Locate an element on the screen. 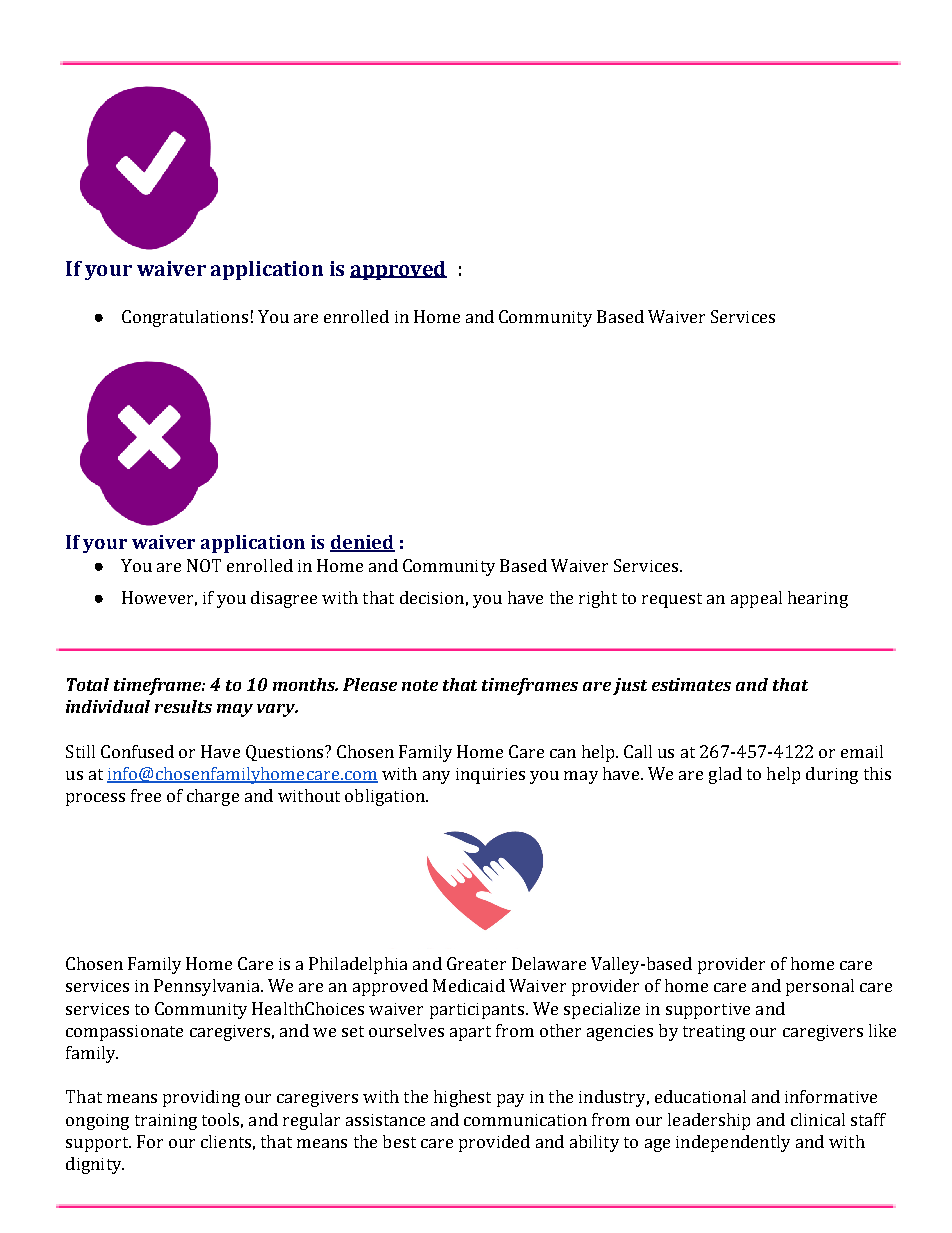  Confused is located at coordinates (137, 751).
